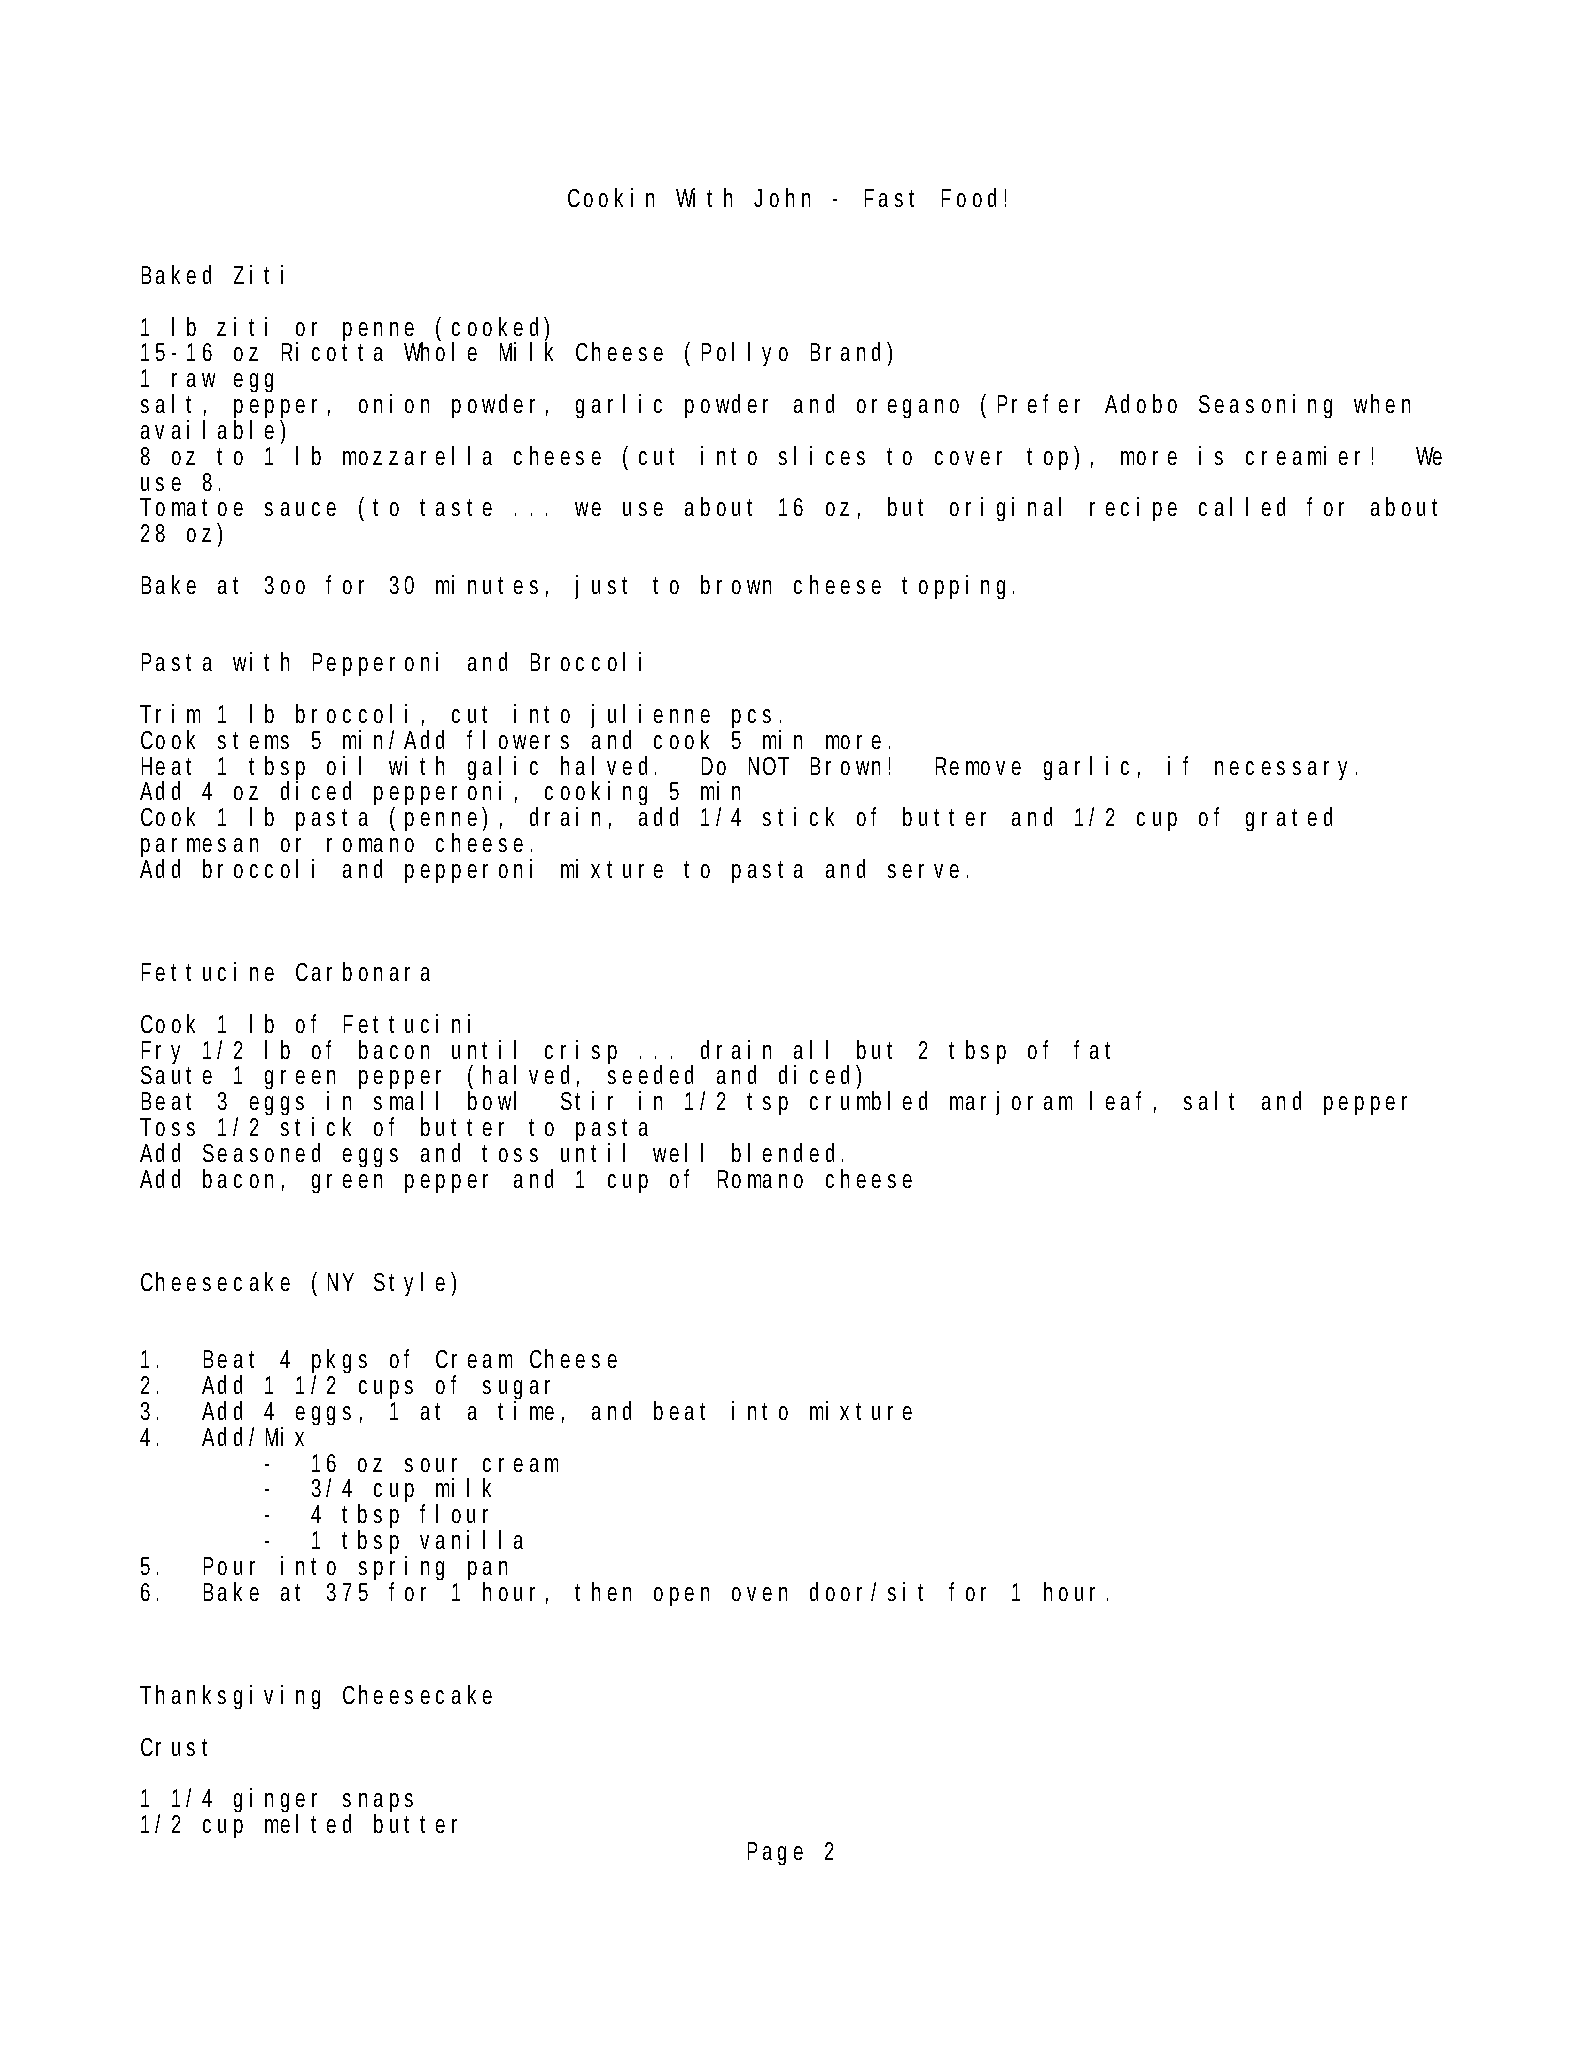 This screenshot has width=1587, height=2053. I want to click on Carbonara, so click(363, 971).
